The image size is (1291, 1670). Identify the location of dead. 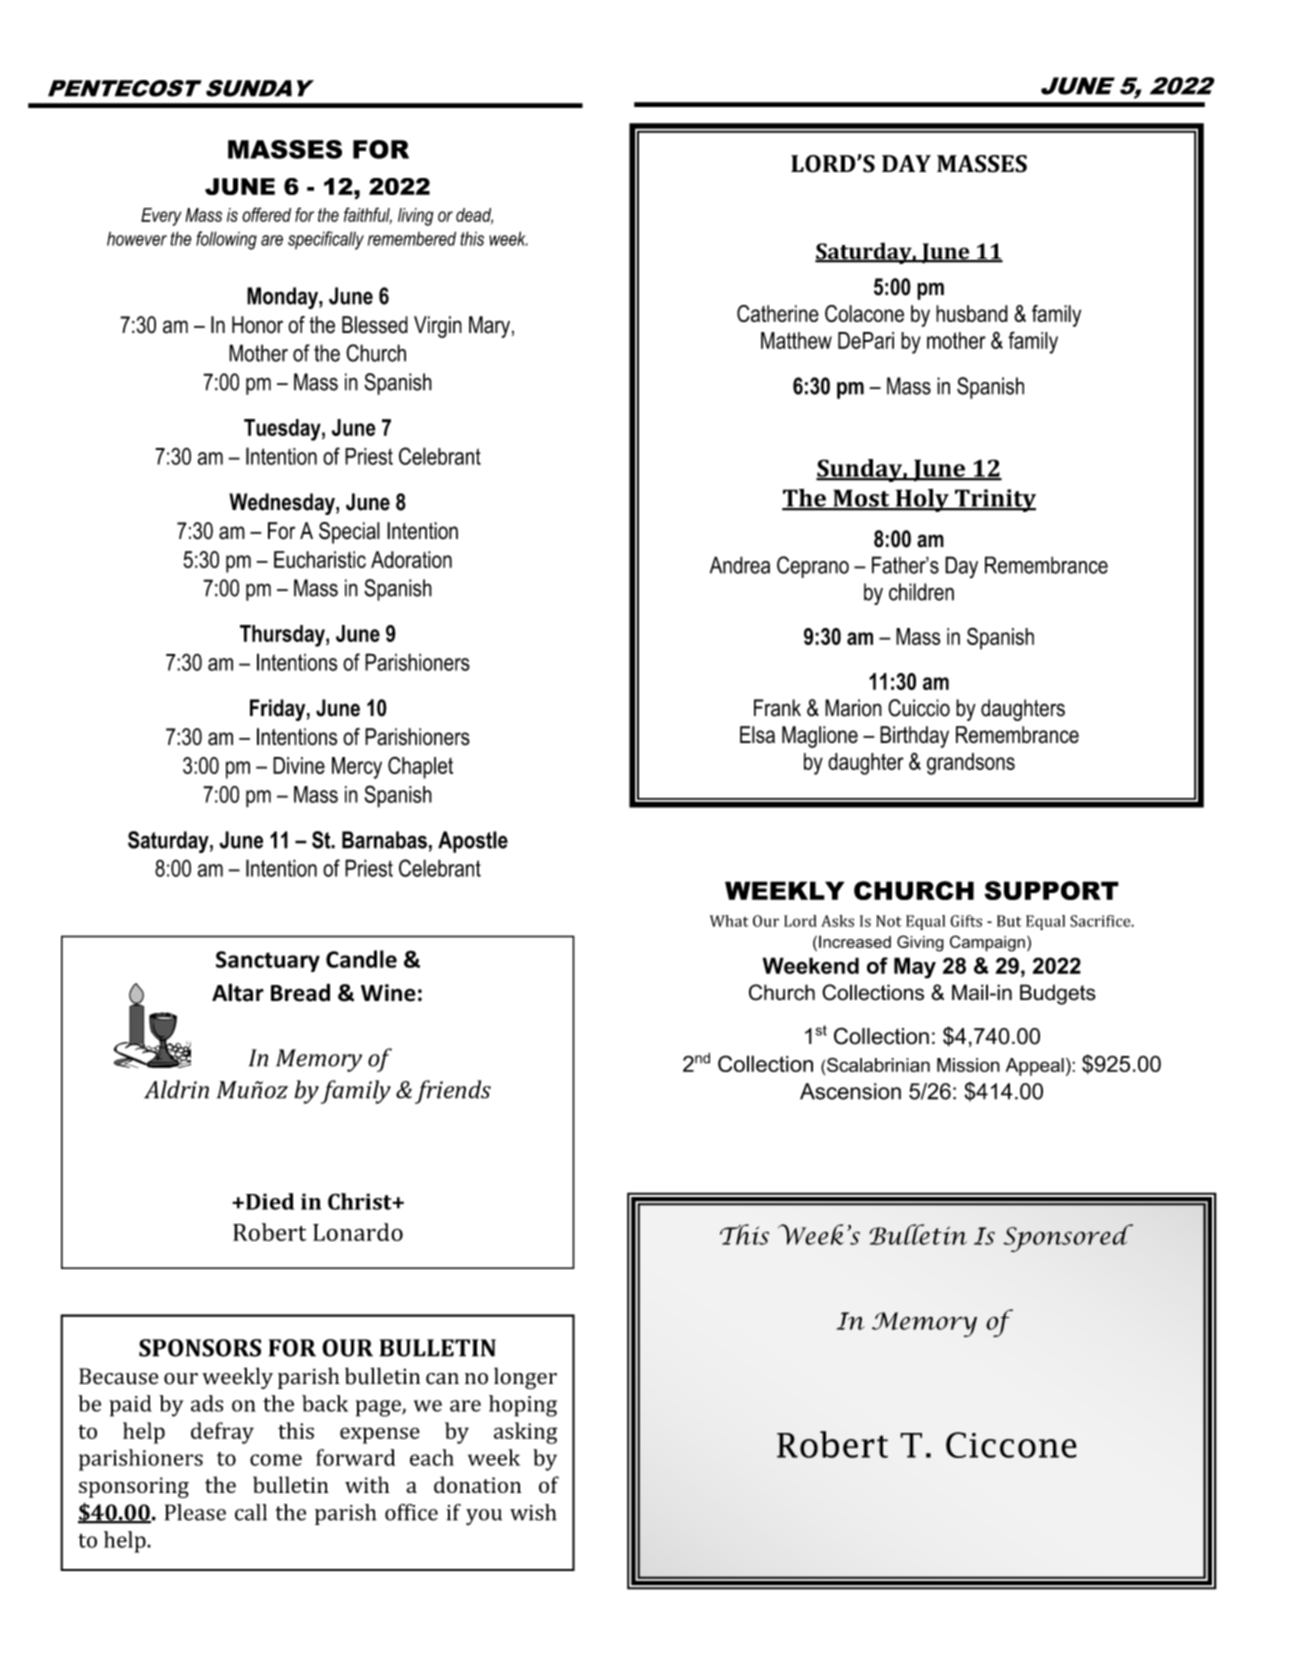
(474, 216).
